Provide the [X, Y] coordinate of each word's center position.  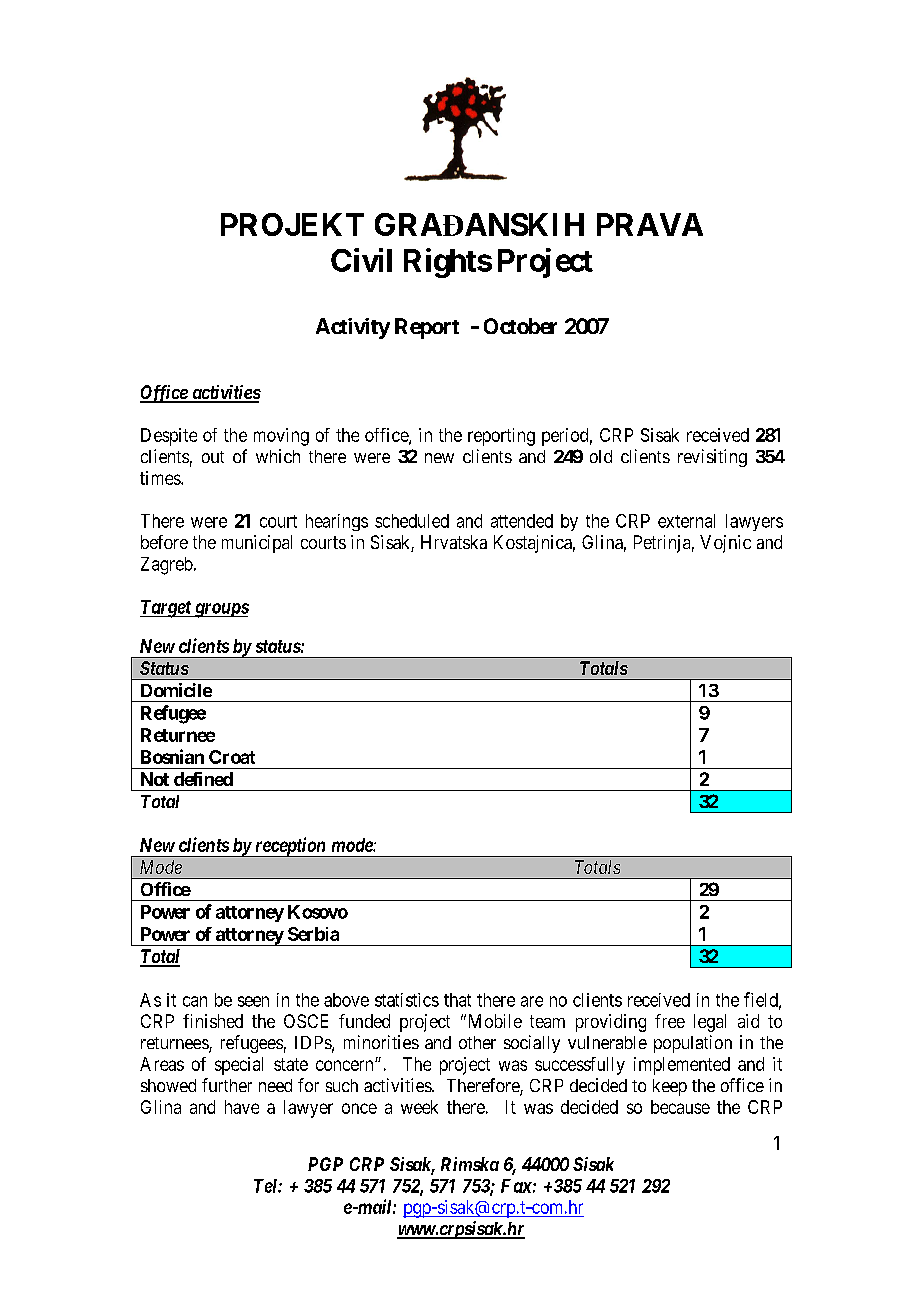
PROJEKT [292, 224]
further [227, 1085]
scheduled [412, 521]
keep [670, 1087]
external [686, 521]
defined [203, 779]
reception [290, 847]
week [419, 1107]
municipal [257, 544]
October [520, 326]
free [670, 1021]
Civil [361, 260]
